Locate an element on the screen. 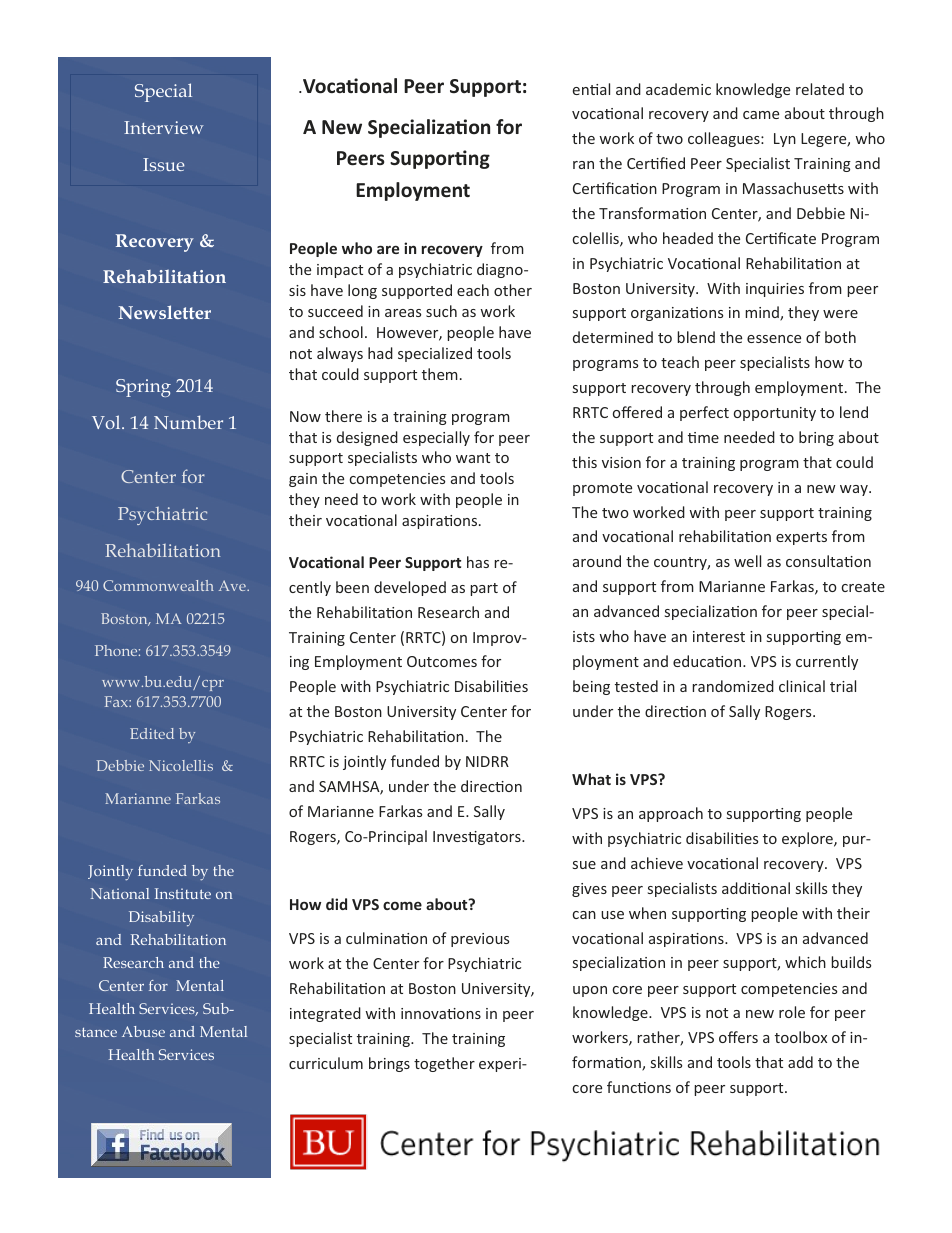 The image size is (952, 1233). curriculum is located at coordinates (326, 1063).
